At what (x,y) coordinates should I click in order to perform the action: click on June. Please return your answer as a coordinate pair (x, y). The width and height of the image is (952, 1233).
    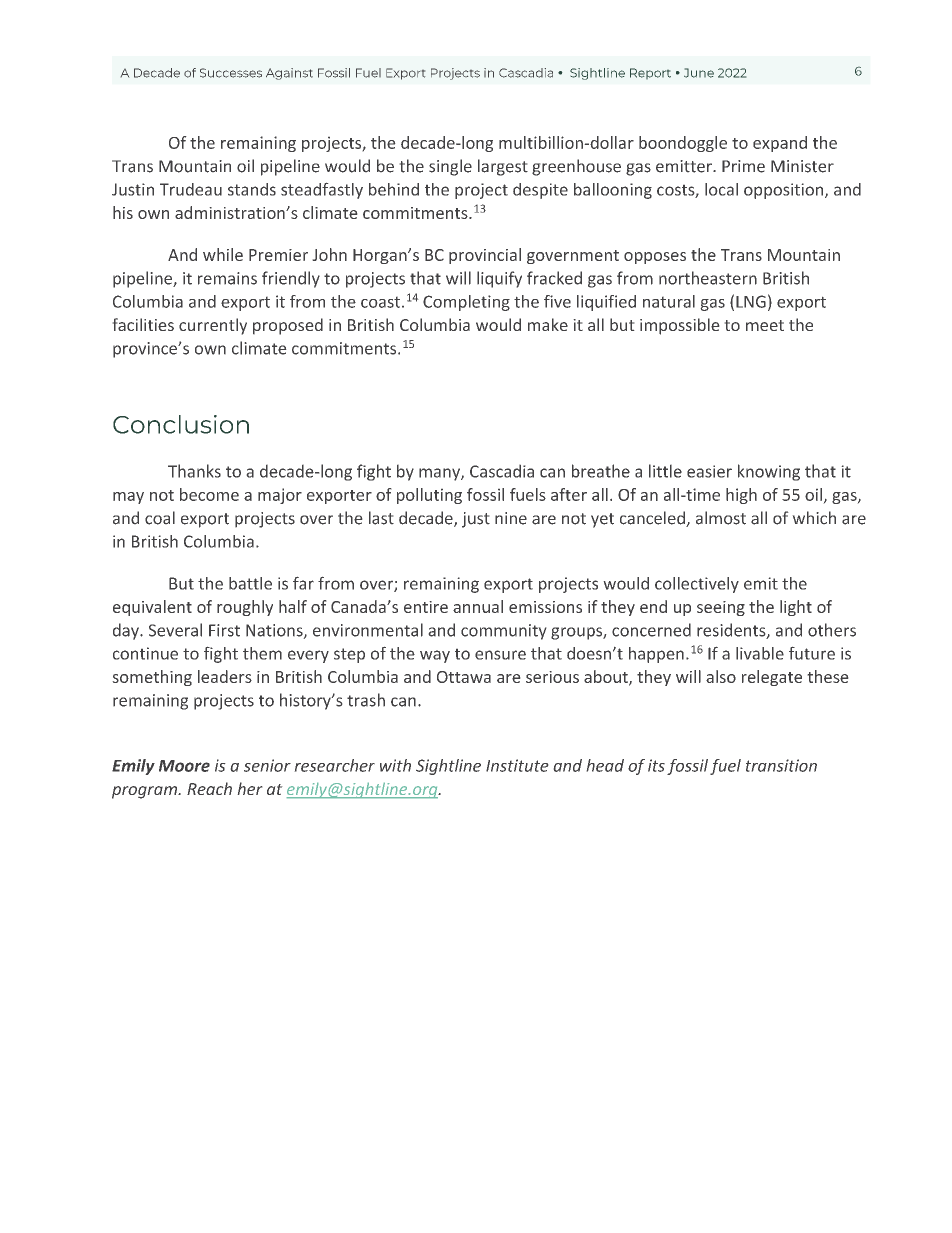
    Looking at the image, I should click on (699, 73).
